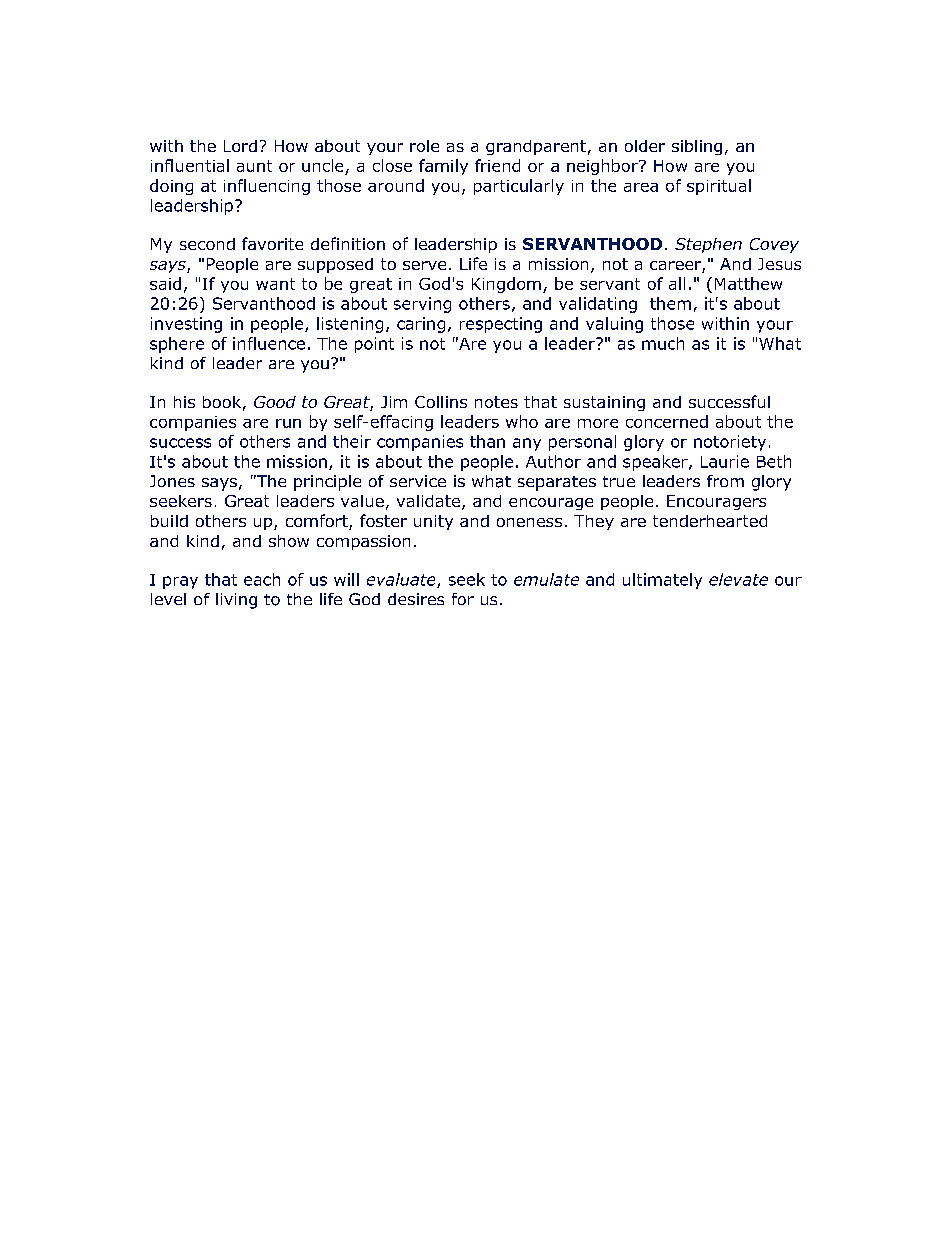 Image resolution: width=952 pixels, height=1233 pixels. Describe the element at coordinates (418, 481) in the page. I see `service` at that location.
